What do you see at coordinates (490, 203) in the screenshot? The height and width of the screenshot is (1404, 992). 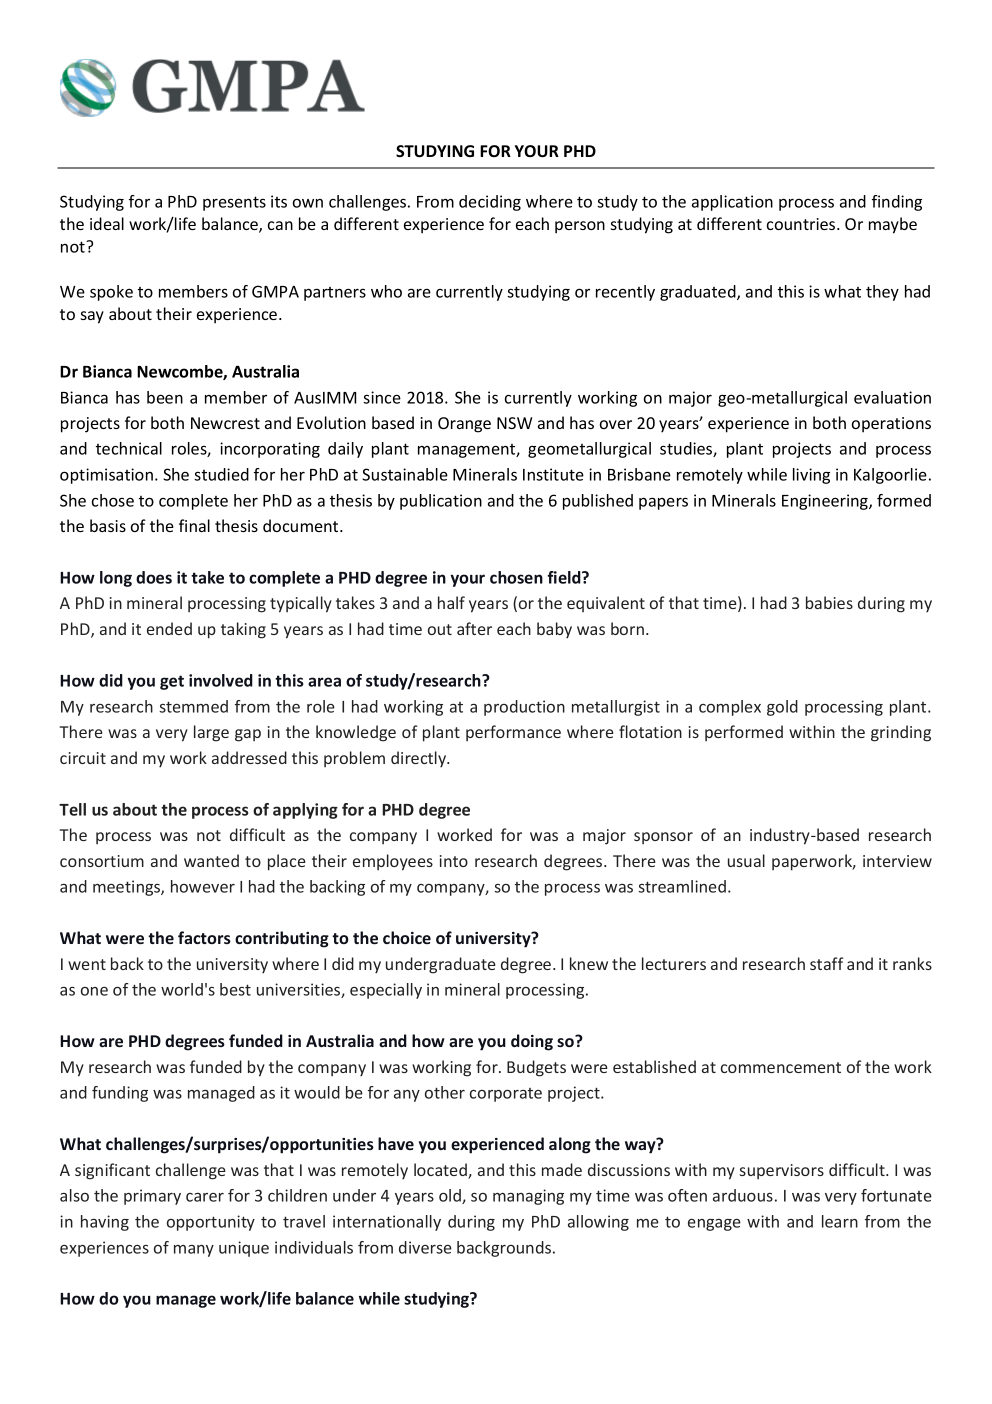 I see `deciding` at bounding box center [490, 203].
